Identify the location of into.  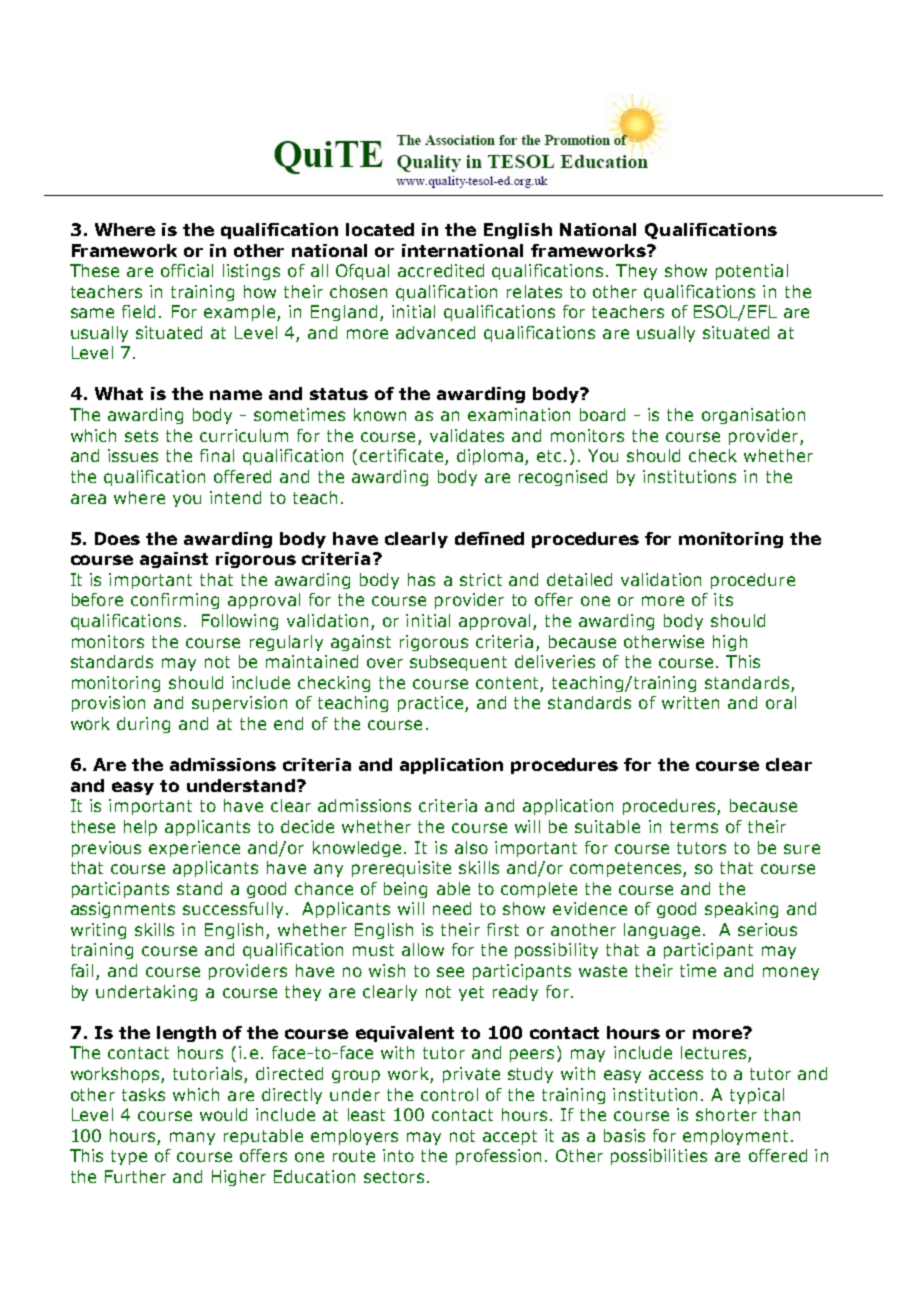
(398, 1155).
